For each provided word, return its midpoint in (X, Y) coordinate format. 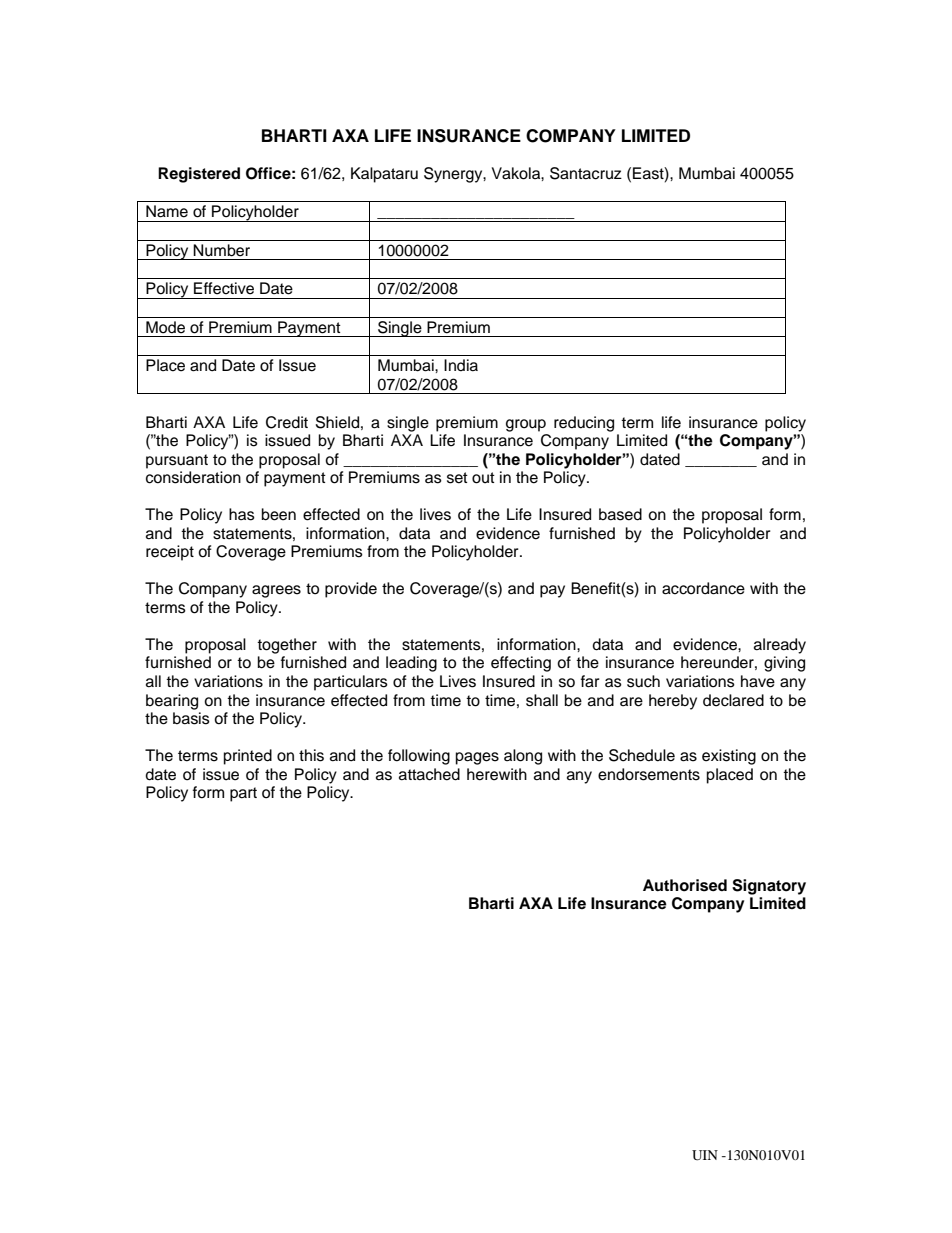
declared (733, 700)
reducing (584, 424)
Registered (199, 175)
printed (248, 757)
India (461, 365)
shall (542, 700)
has (242, 514)
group (526, 425)
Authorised (685, 885)
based (620, 514)
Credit (287, 422)
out (483, 478)
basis (191, 718)
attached (429, 774)
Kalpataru (384, 175)
